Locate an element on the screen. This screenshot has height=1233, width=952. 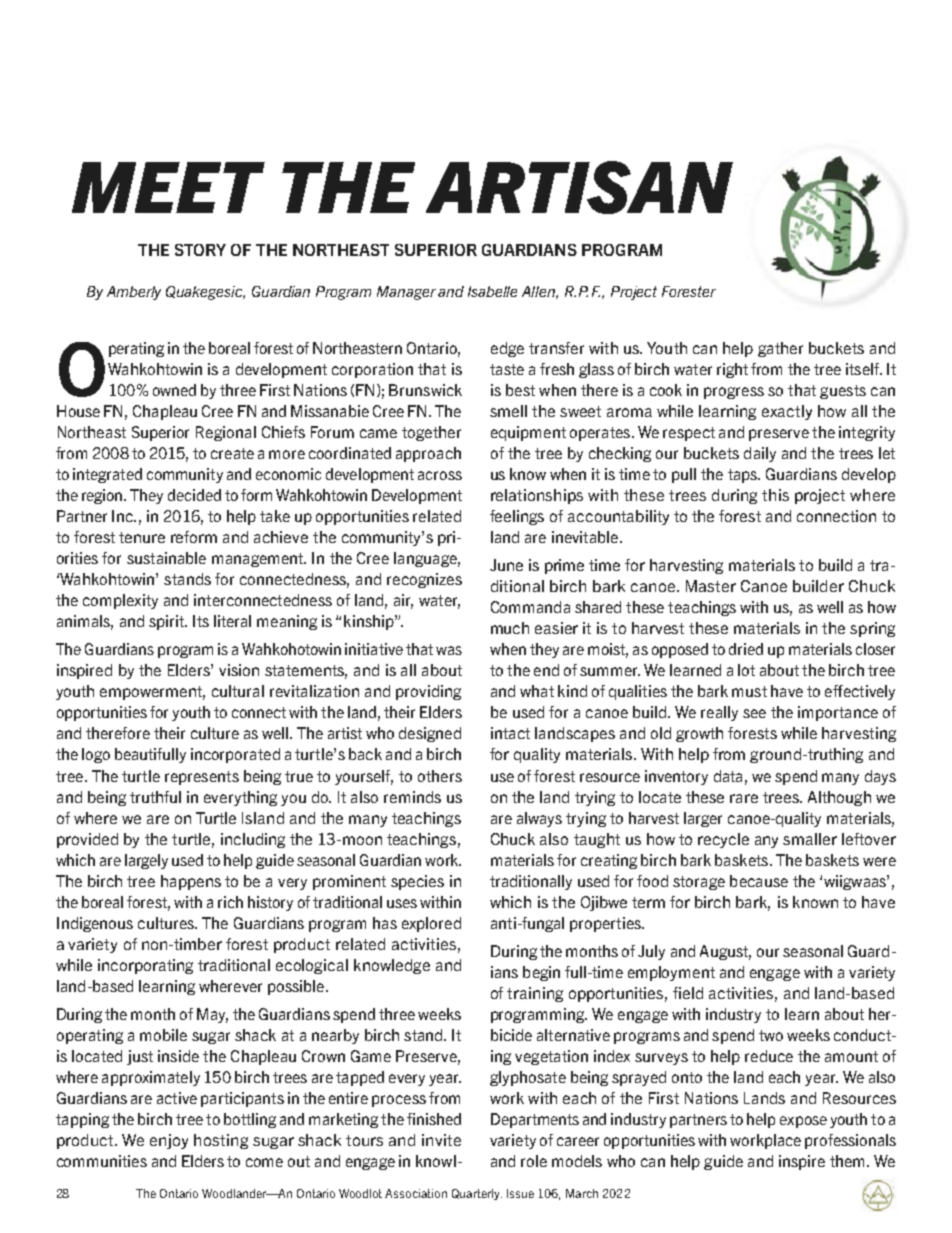
what is located at coordinates (537, 691).
